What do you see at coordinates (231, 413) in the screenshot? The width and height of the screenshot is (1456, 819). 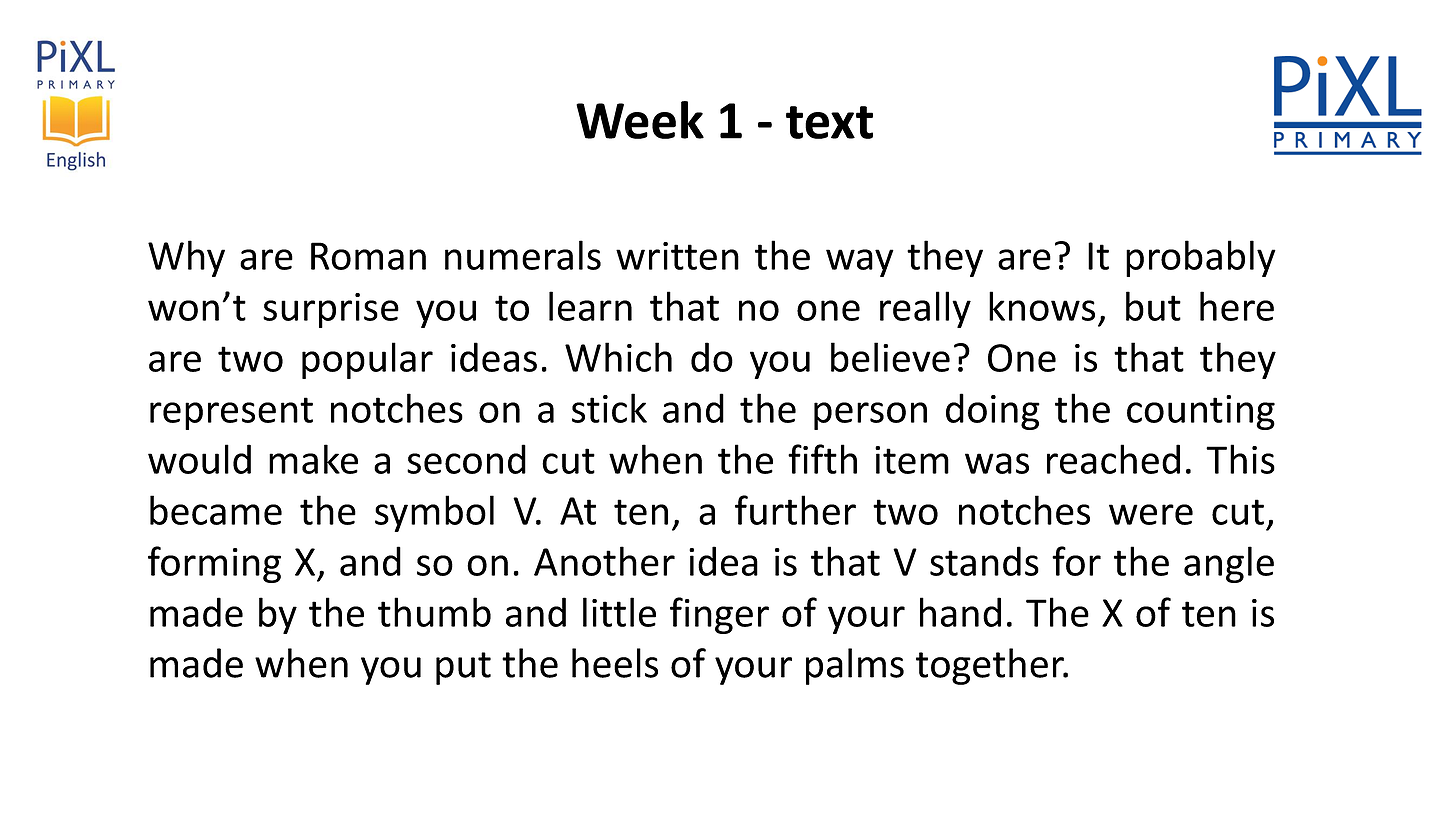 I see `represent` at bounding box center [231, 413].
